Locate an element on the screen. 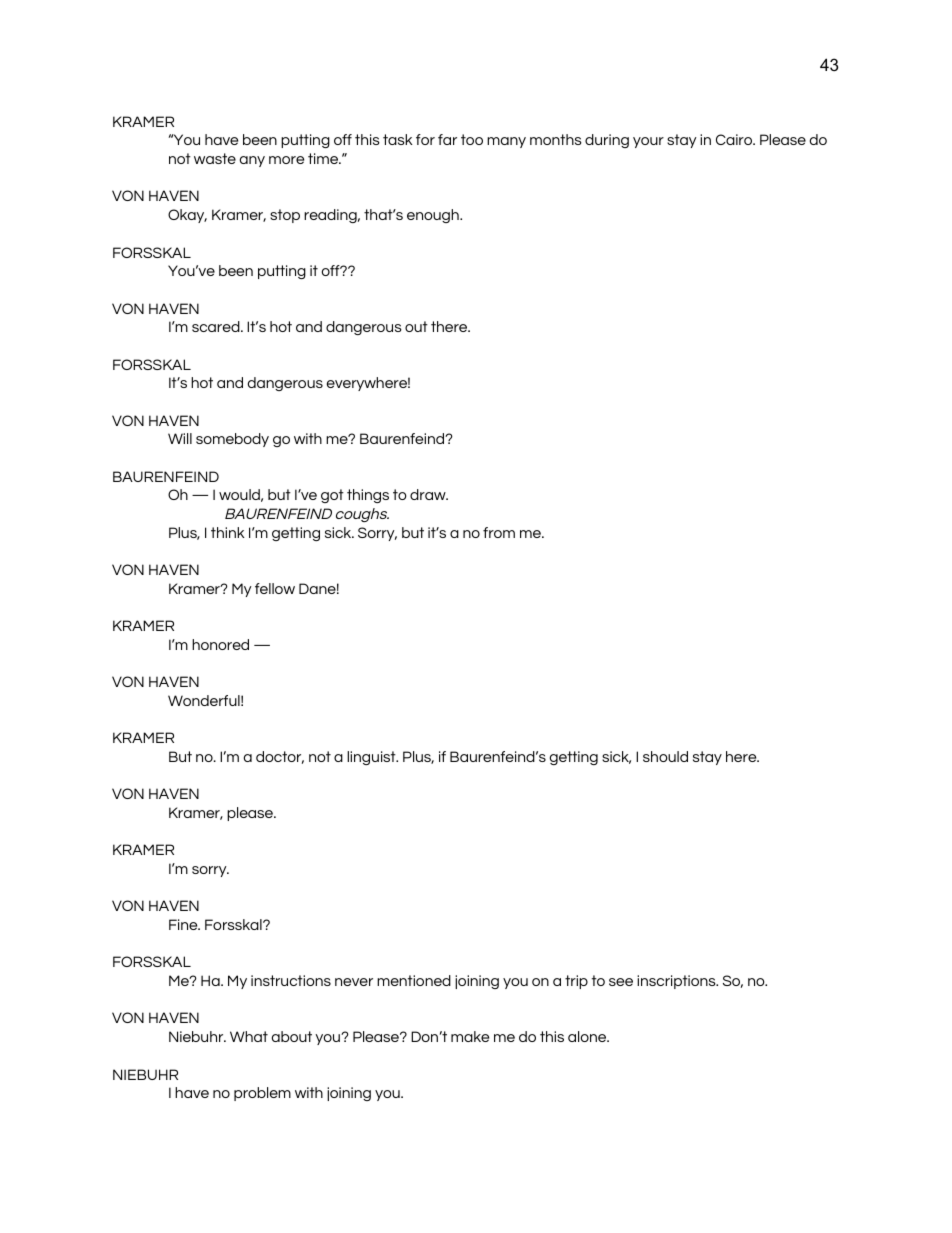  things is located at coordinates (368, 496).
